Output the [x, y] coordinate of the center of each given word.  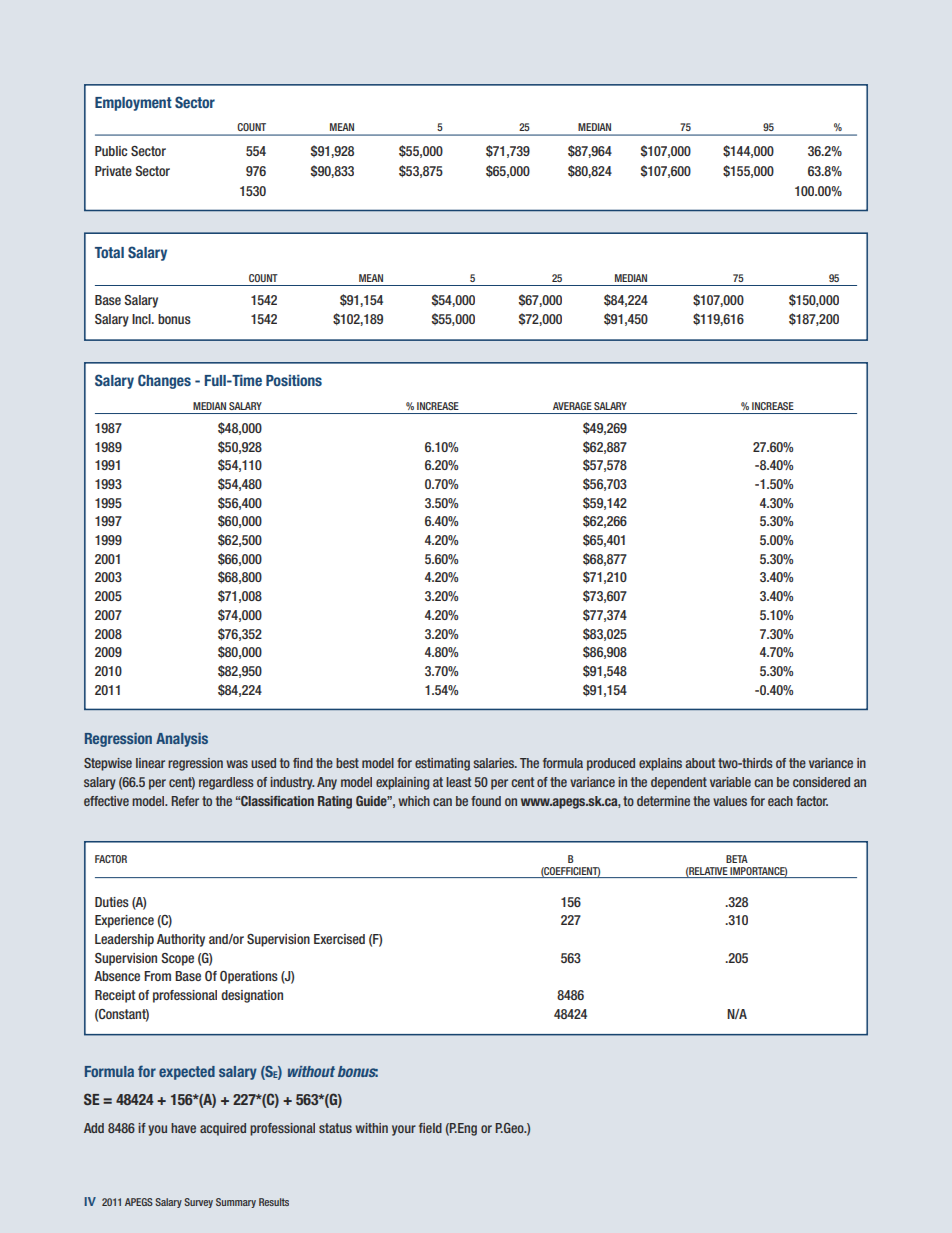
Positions [294, 380]
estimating [442, 764]
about [700, 763]
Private [113, 171]
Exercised [339, 939]
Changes [164, 381]
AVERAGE [572, 406]
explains [660, 764]
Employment [133, 104]
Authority [181, 940]
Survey [198, 1203]
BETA [737, 859]
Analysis [182, 740]
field [430, 1128]
